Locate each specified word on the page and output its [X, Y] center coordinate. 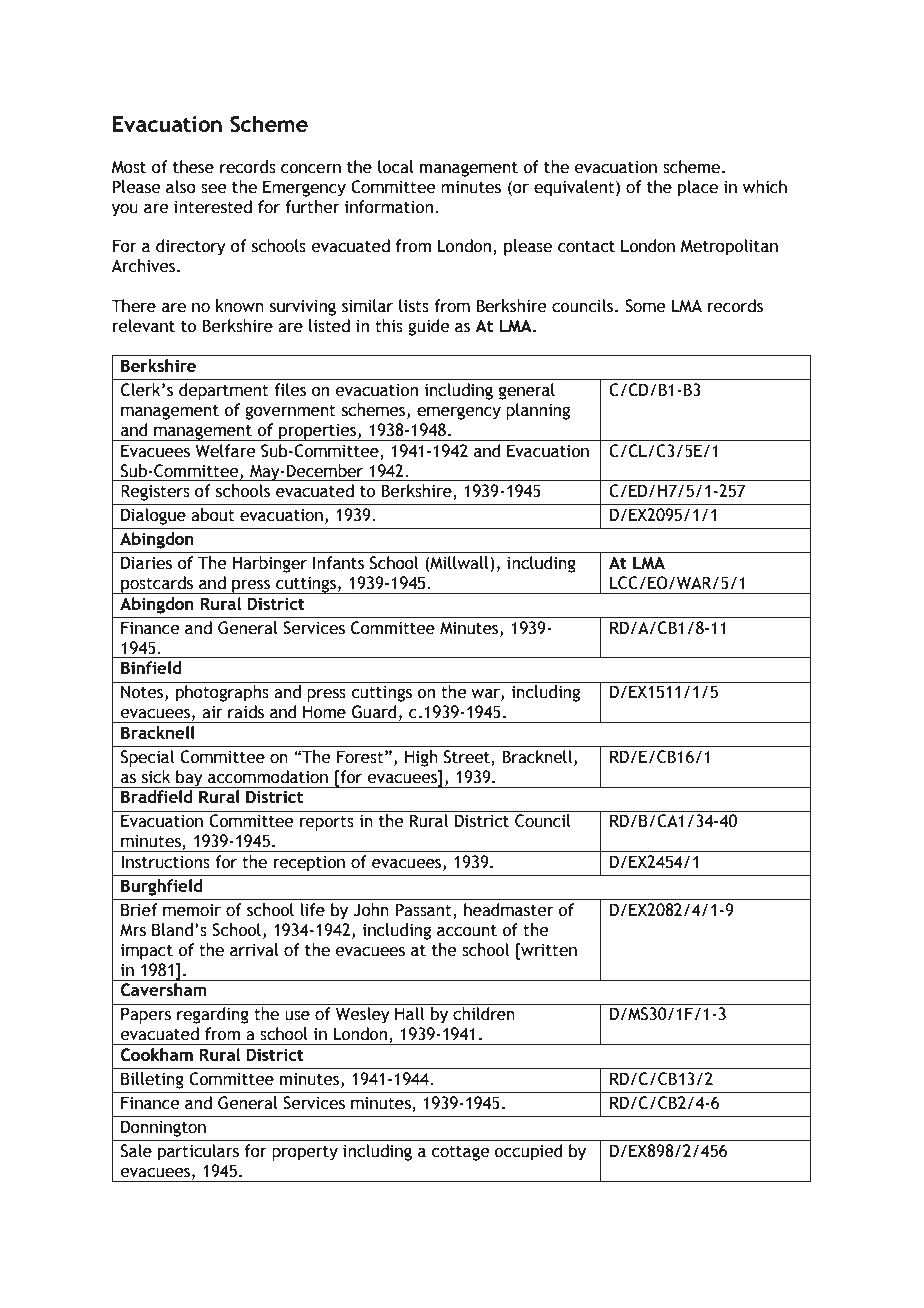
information [389, 207]
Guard [374, 712]
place [698, 188]
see [214, 189]
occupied [528, 1152]
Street [468, 758]
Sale [136, 1151]
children [484, 1014]
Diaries [146, 563]
